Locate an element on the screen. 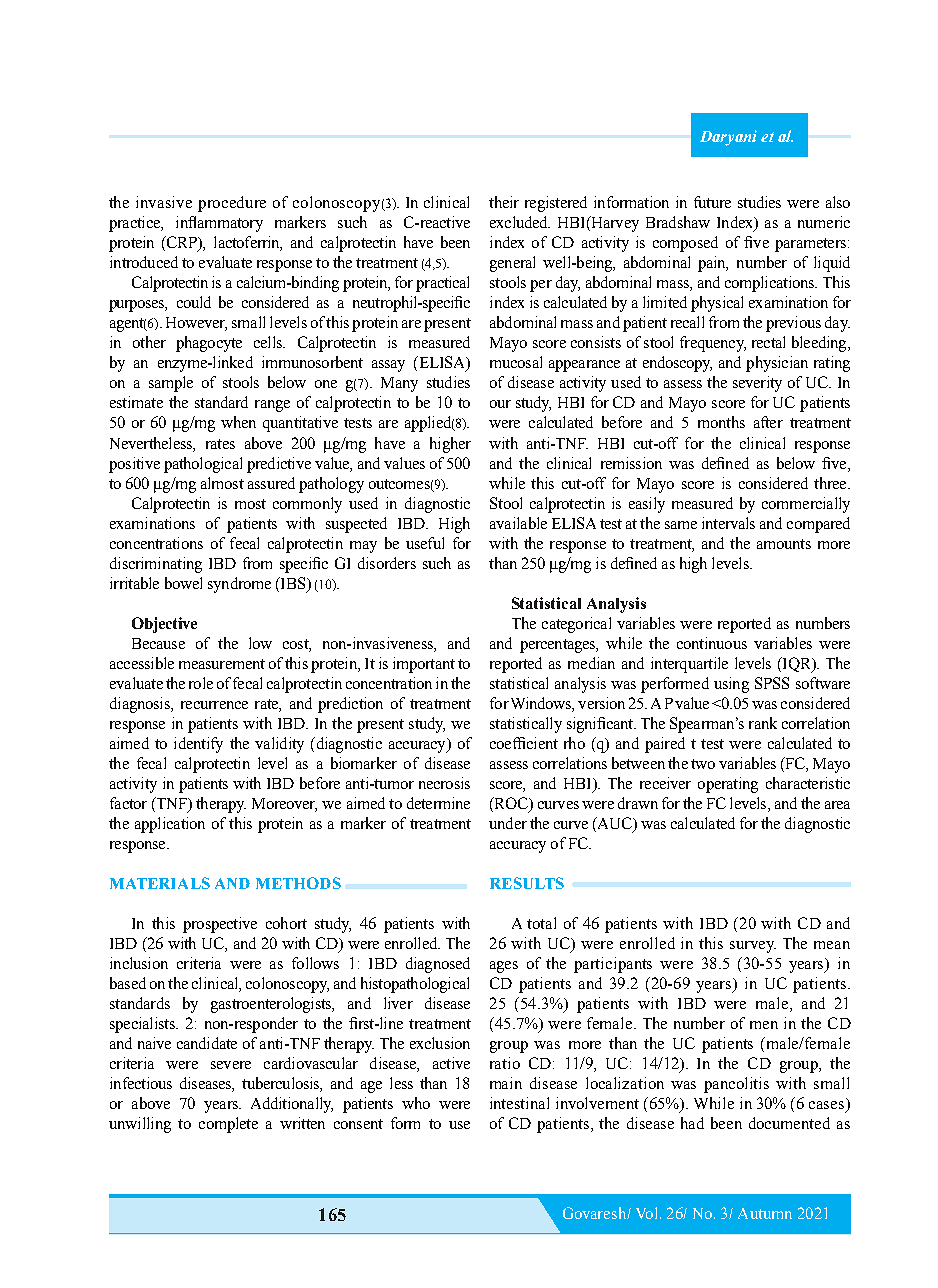  available is located at coordinates (518, 523).
